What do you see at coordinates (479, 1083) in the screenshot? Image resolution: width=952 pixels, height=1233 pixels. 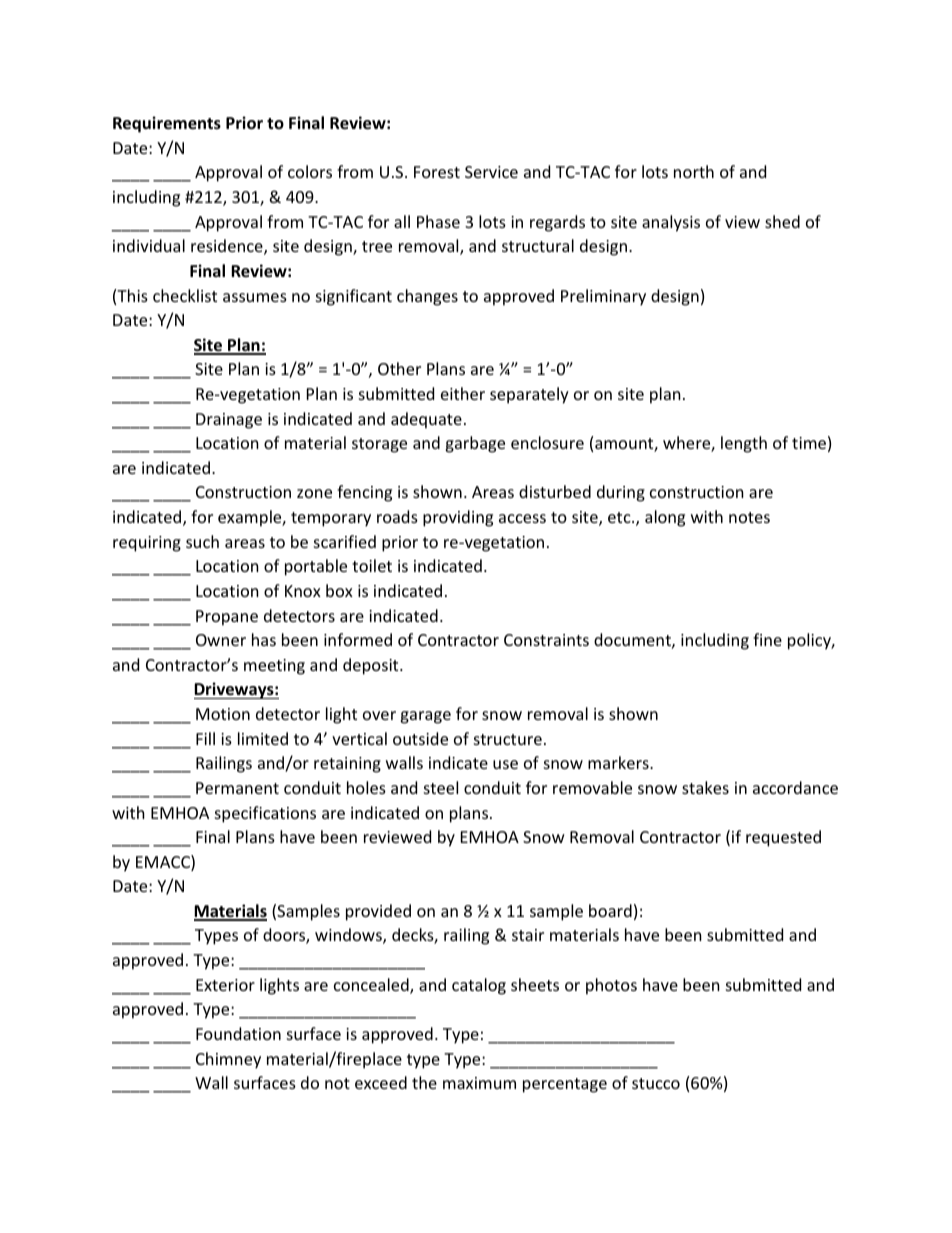 I see `maximum` at bounding box center [479, 1083].
